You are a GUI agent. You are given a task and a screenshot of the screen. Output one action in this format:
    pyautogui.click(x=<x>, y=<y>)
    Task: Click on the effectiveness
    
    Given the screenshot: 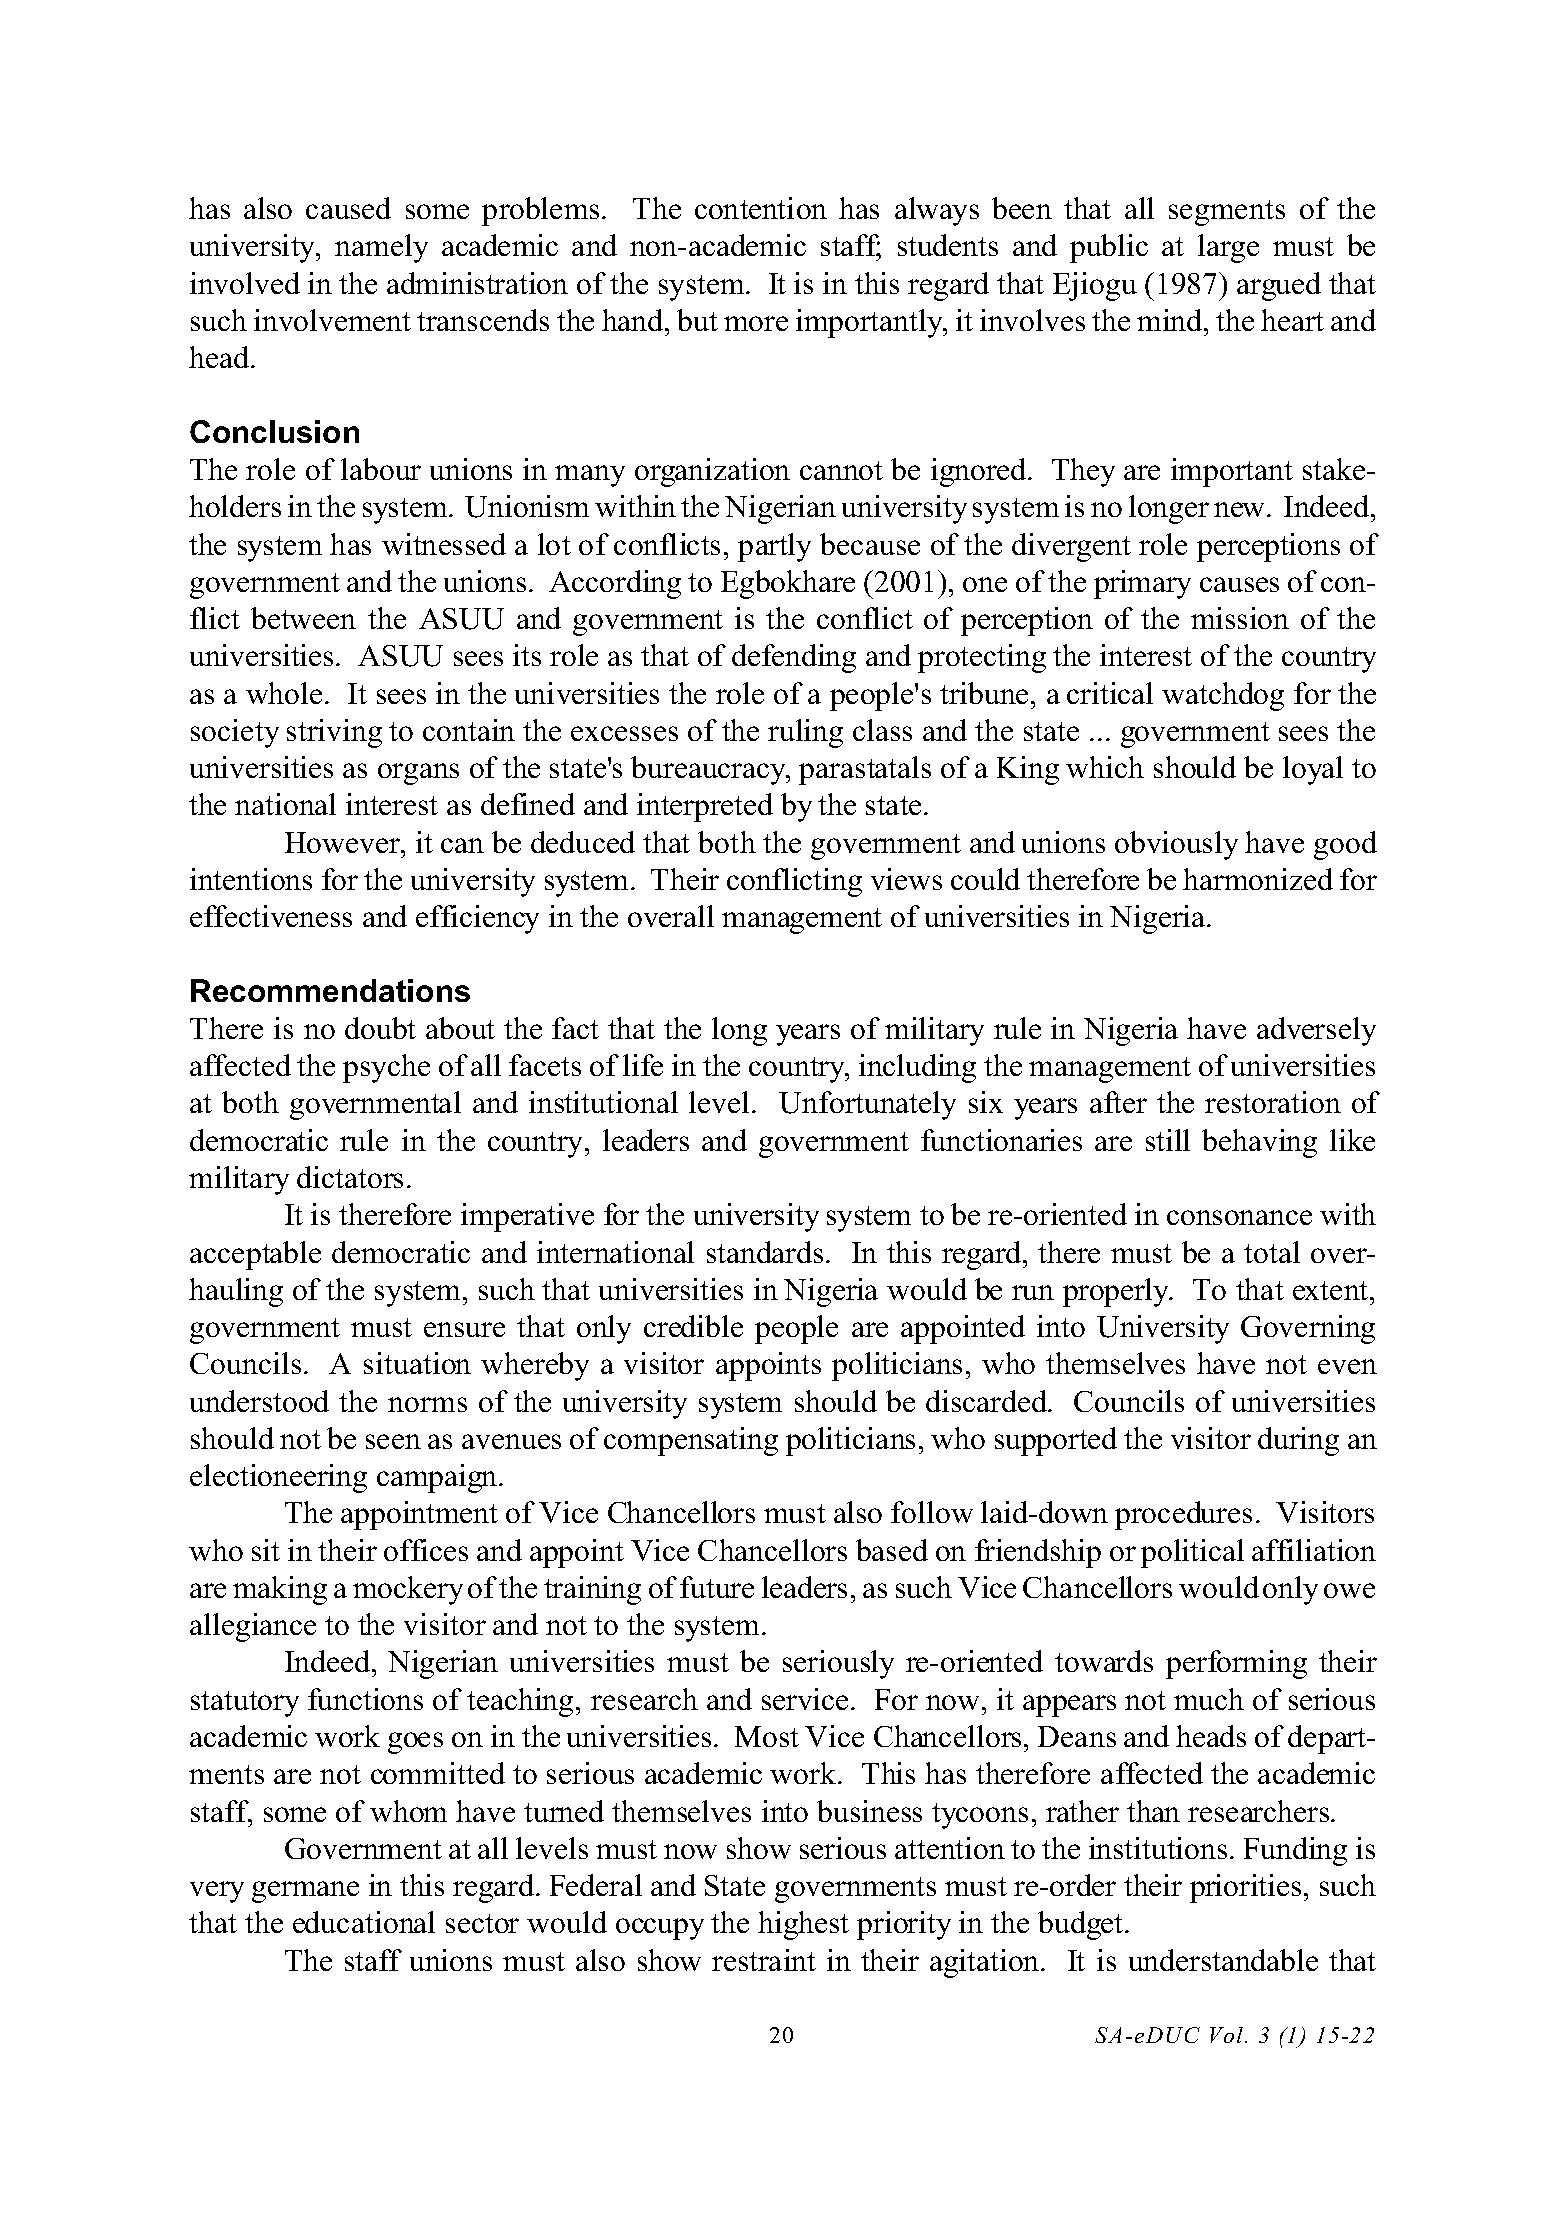 What is the action you would take?
    pyautogui.click(x=271, y=916)
